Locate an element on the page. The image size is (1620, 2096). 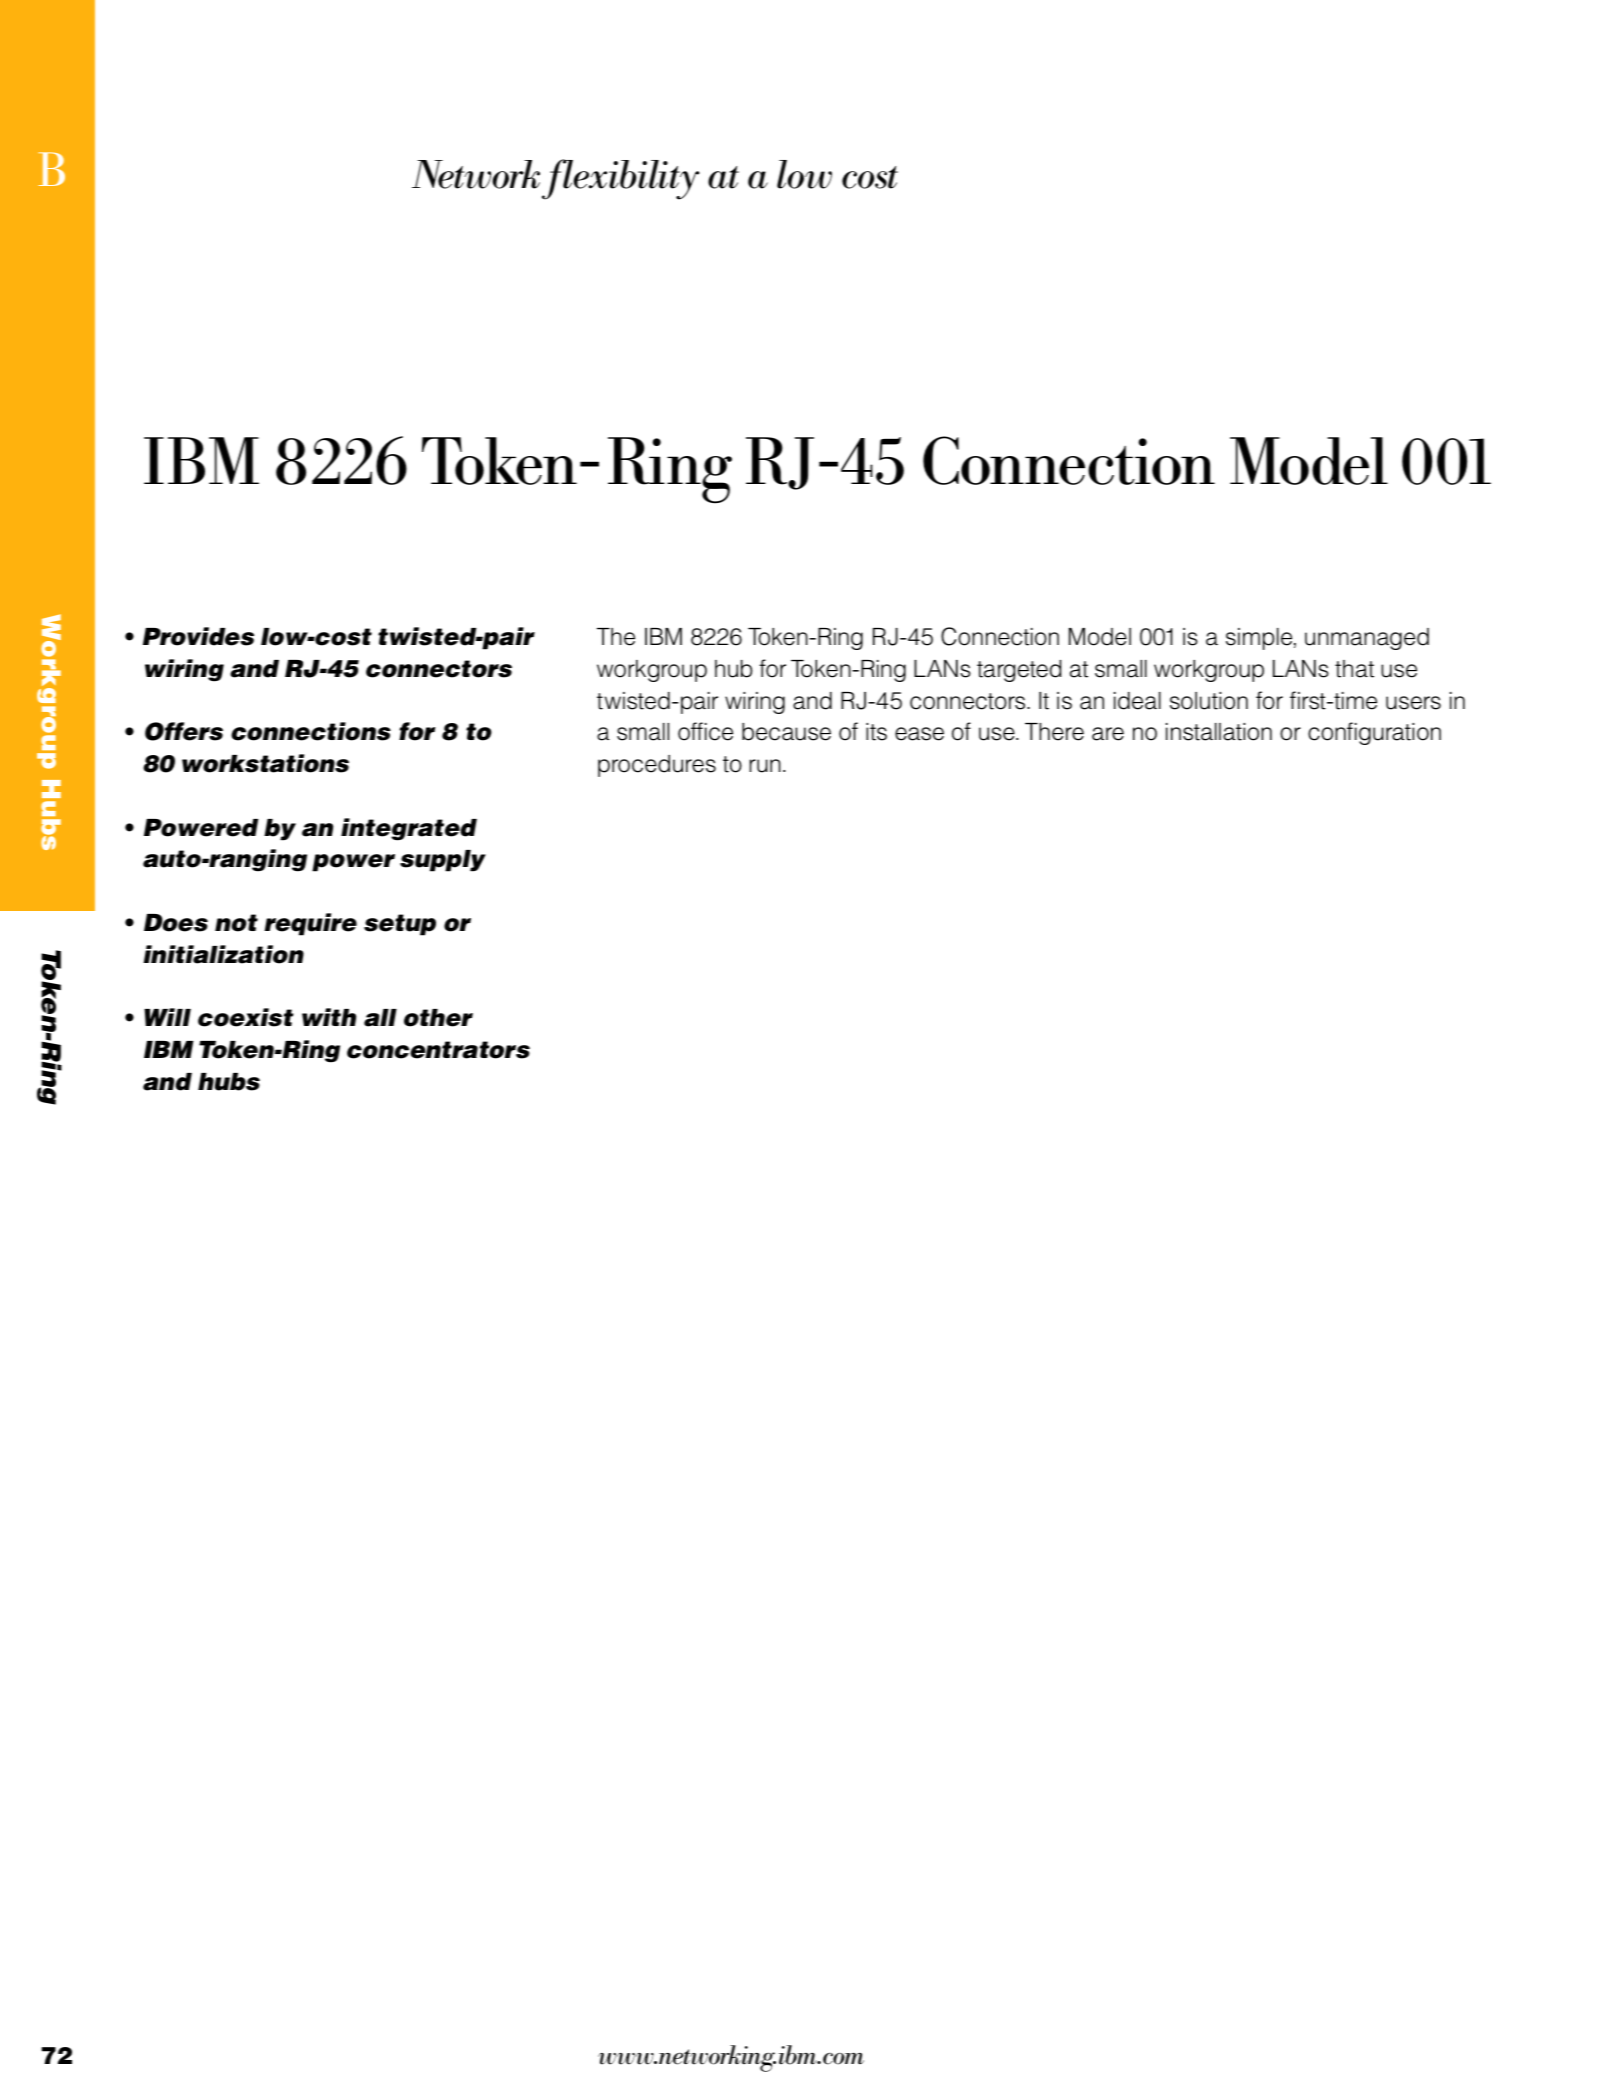
flexibility is located at coordinates (620, 179).
